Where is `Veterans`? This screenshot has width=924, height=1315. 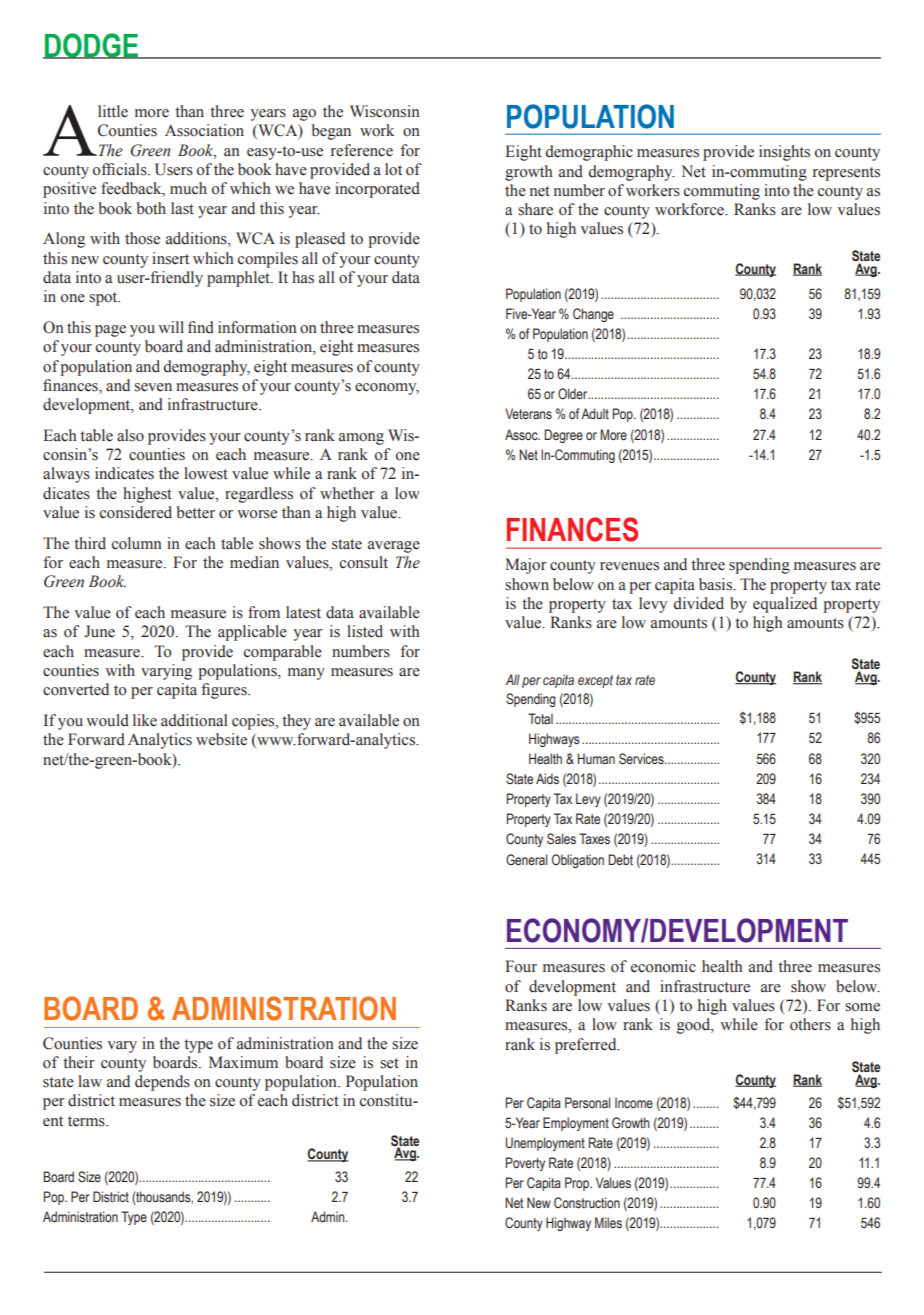
Veterans is located at coordinates (528, 414).
